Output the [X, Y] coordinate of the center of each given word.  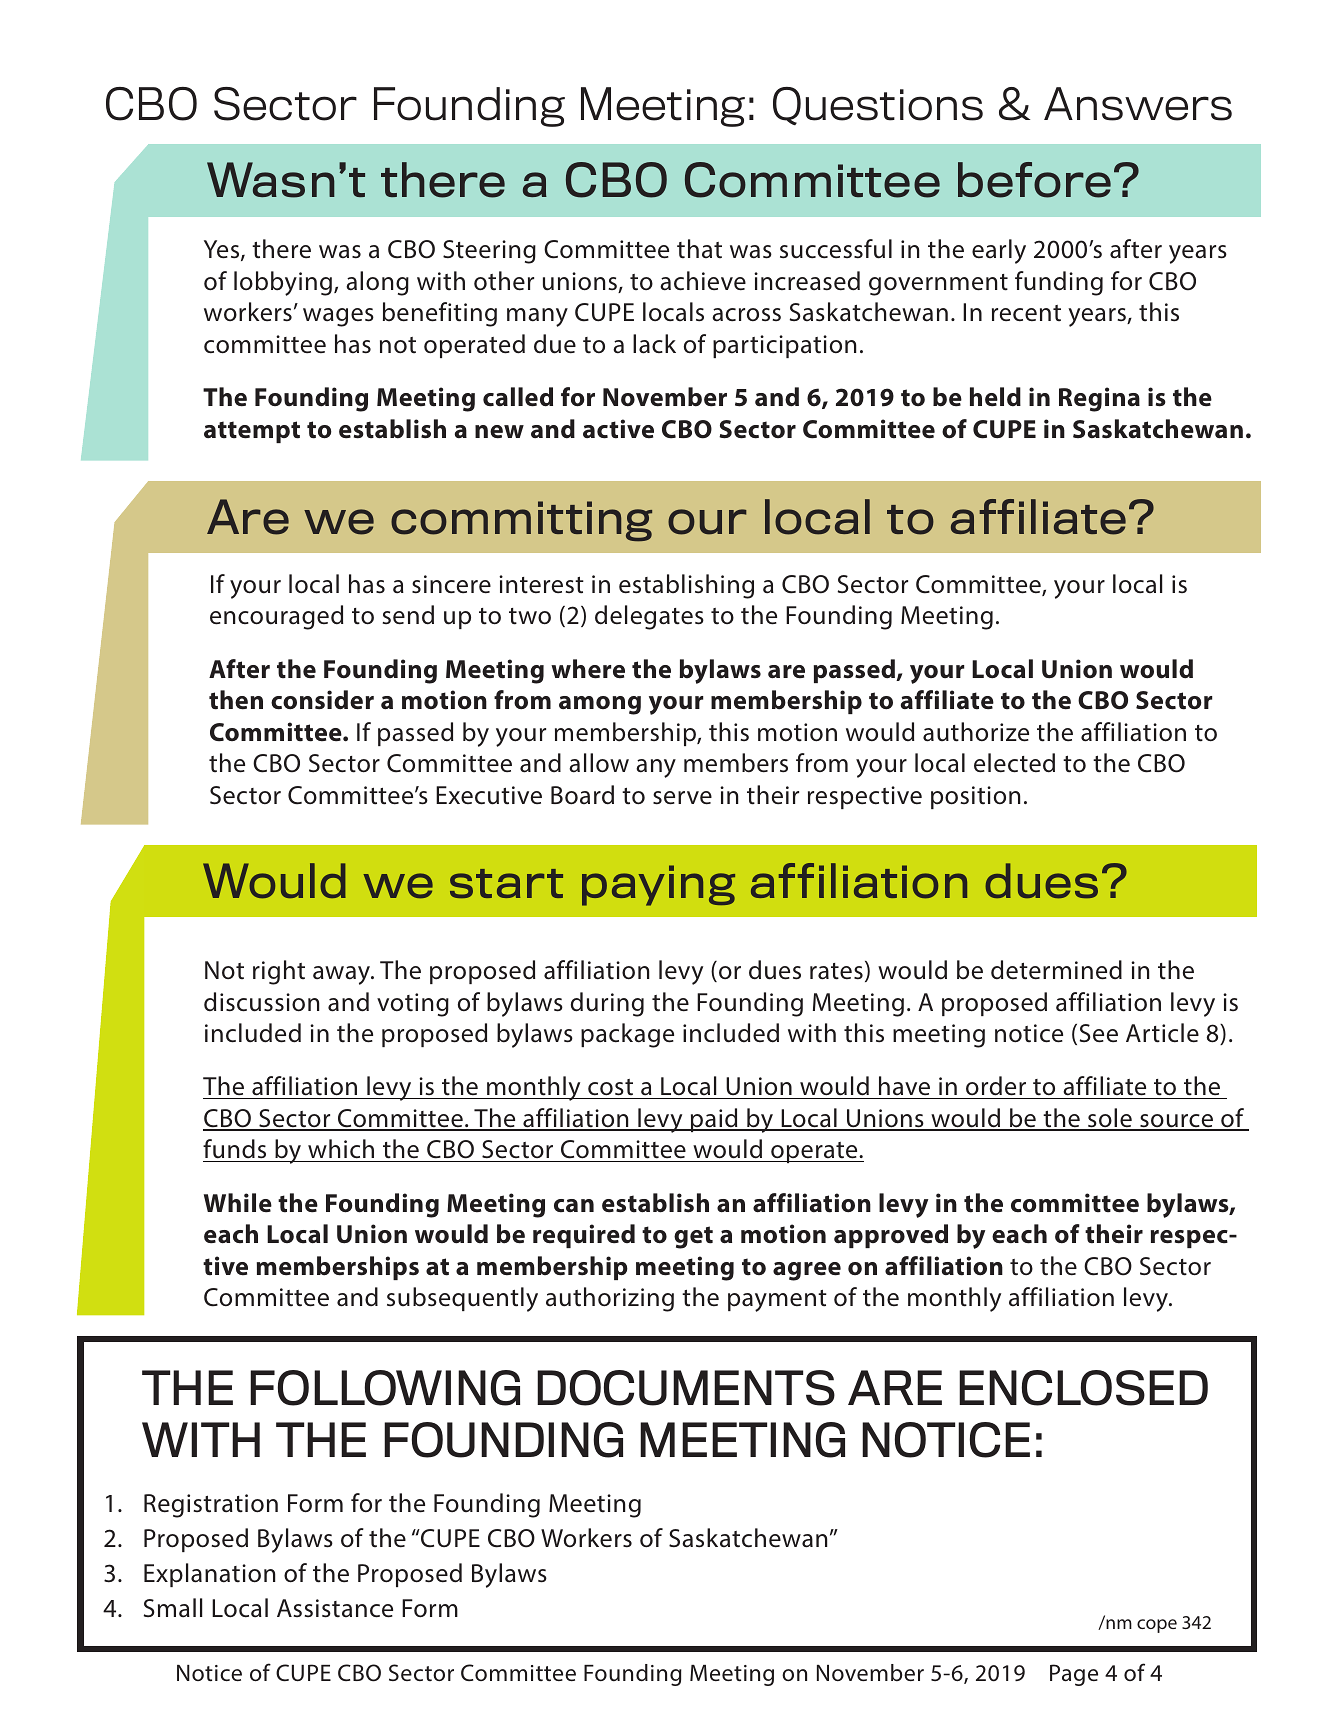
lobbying [283, 283]
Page [1074, 1675]
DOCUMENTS [686, 1388]
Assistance [335, 1608]
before [1034, 180]
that [699, 249]
